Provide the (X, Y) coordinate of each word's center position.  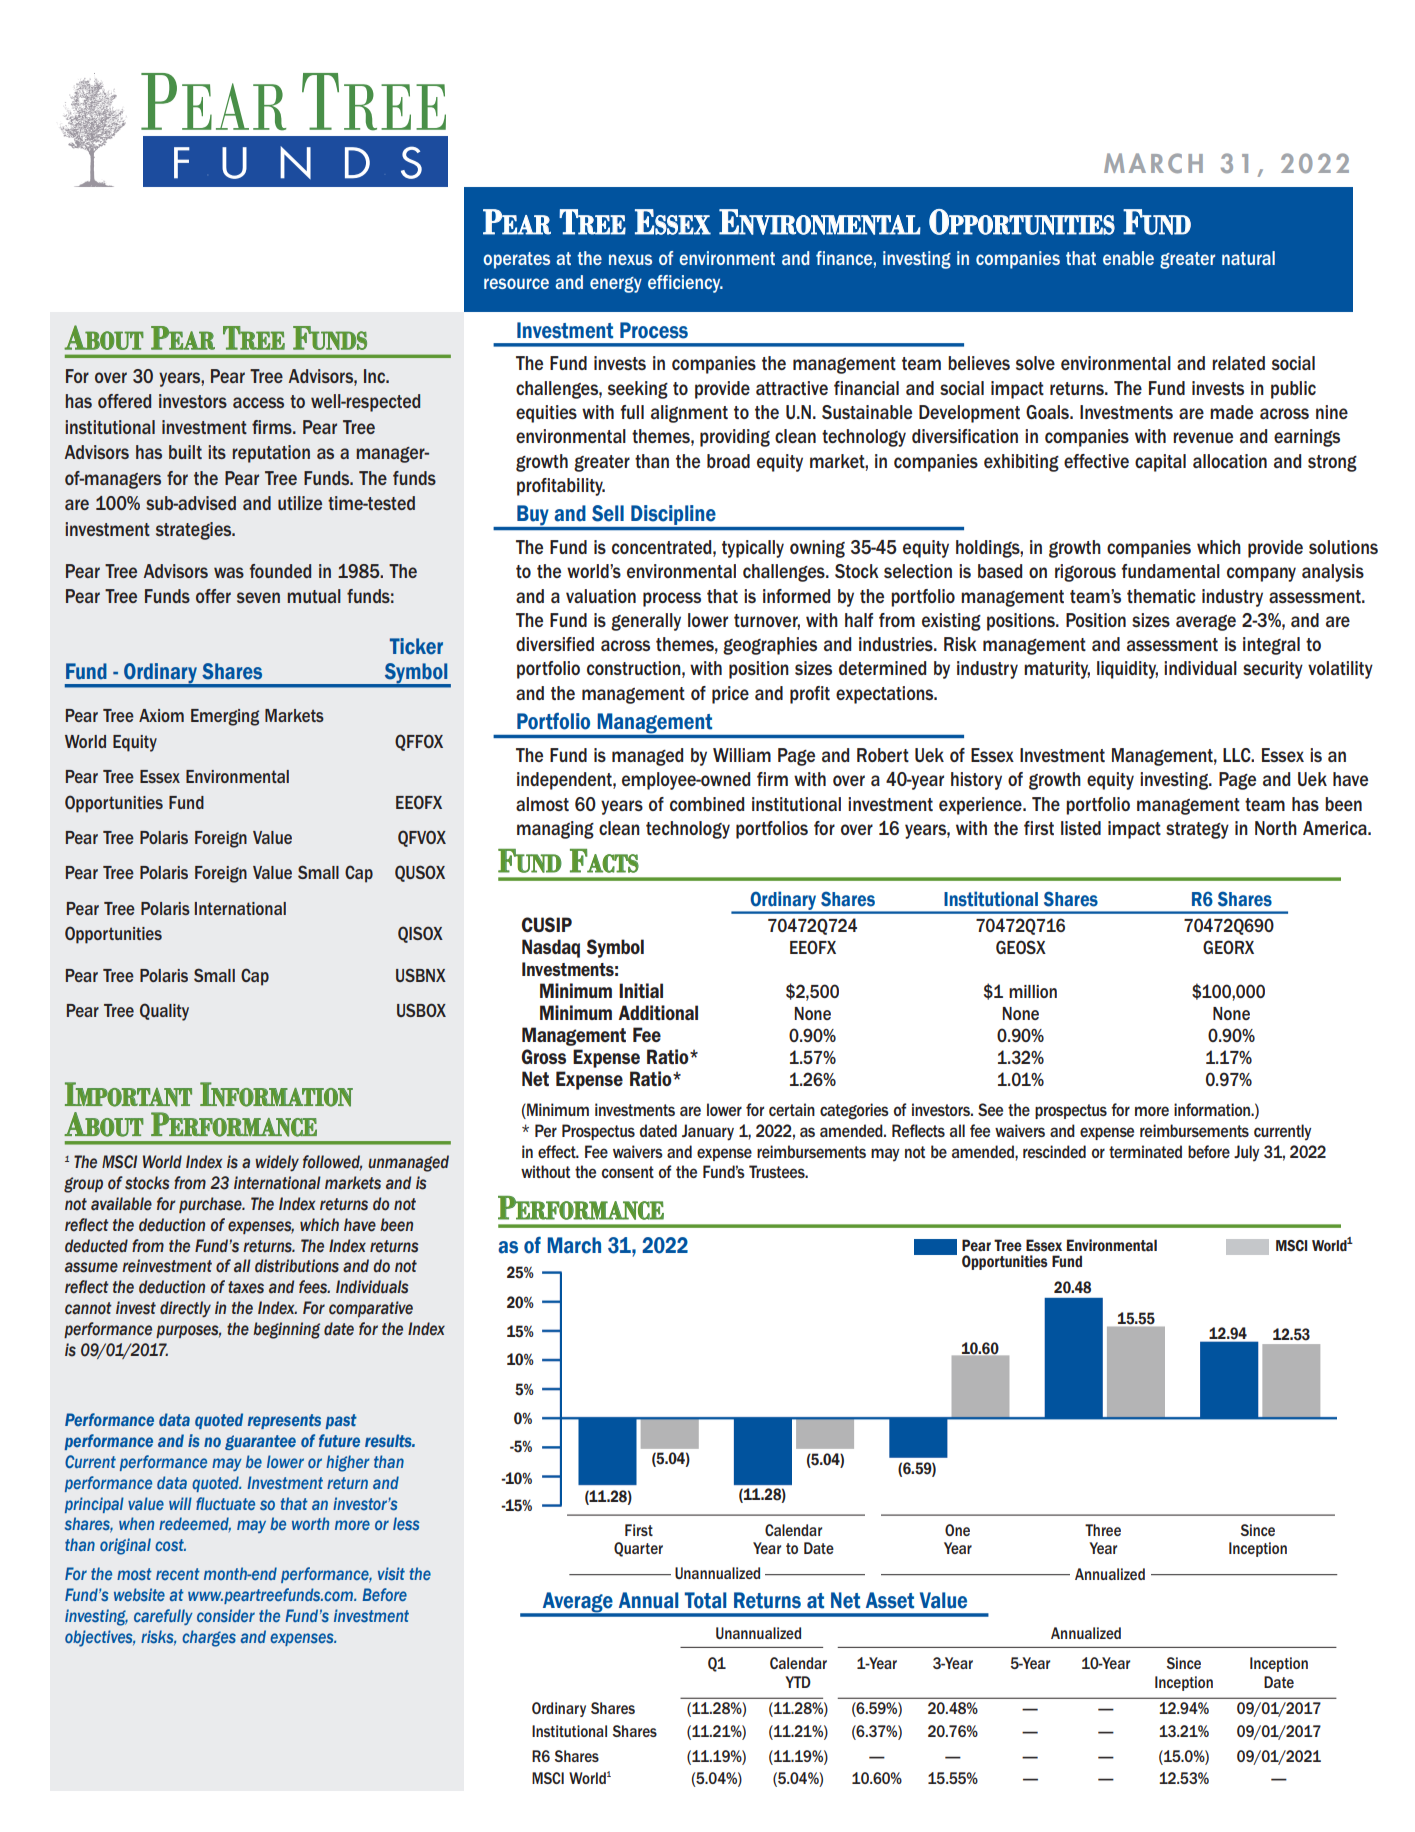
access (258, 402)
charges (209, 1638)
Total (705, 1600)
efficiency (685, 284)
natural (1248, 258)
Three (1103, 1530)
